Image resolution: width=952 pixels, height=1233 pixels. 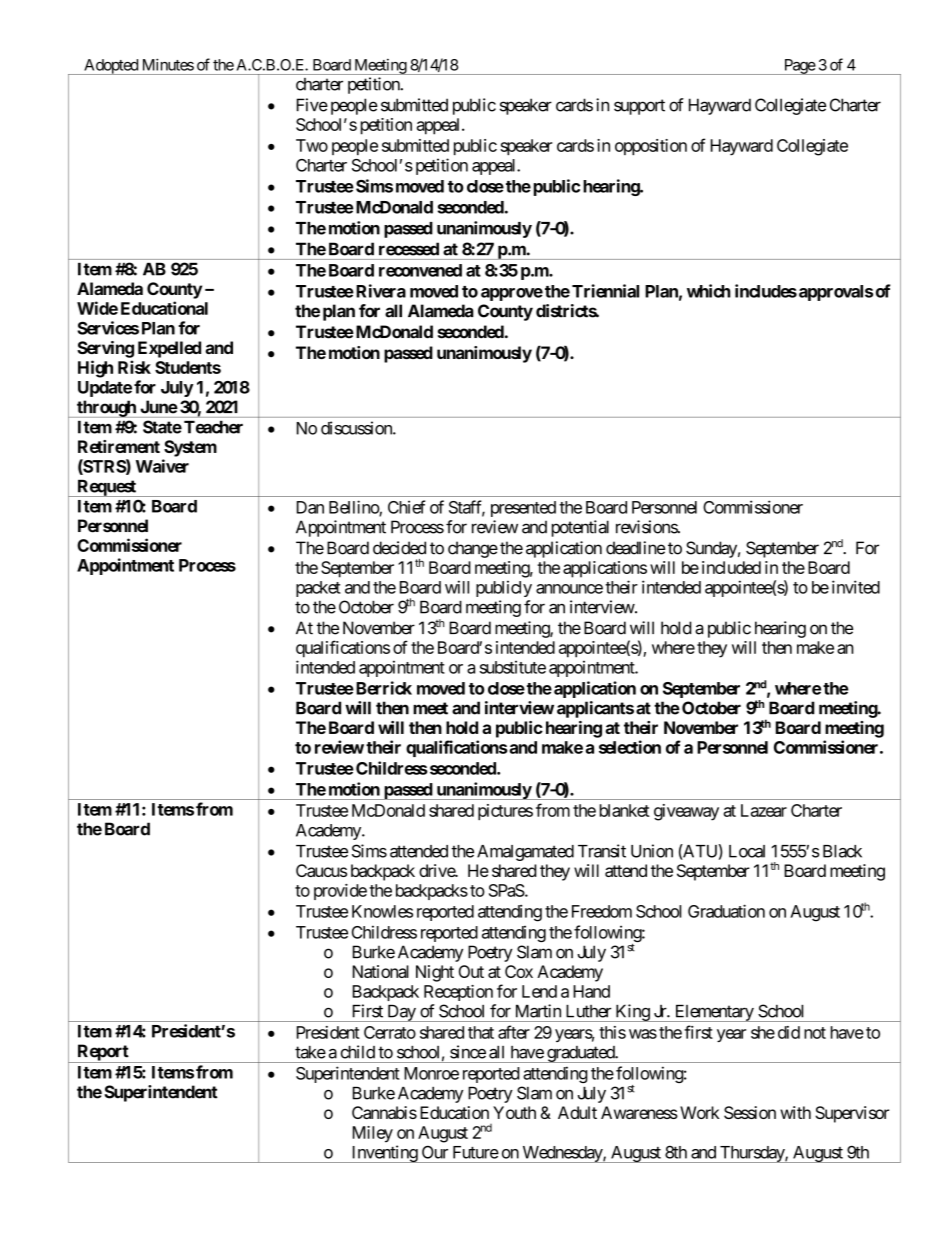 What do you see at coordinates (514, 1112) in the screenshot?
I see `Youth` at bounding box center [514, 1112].
